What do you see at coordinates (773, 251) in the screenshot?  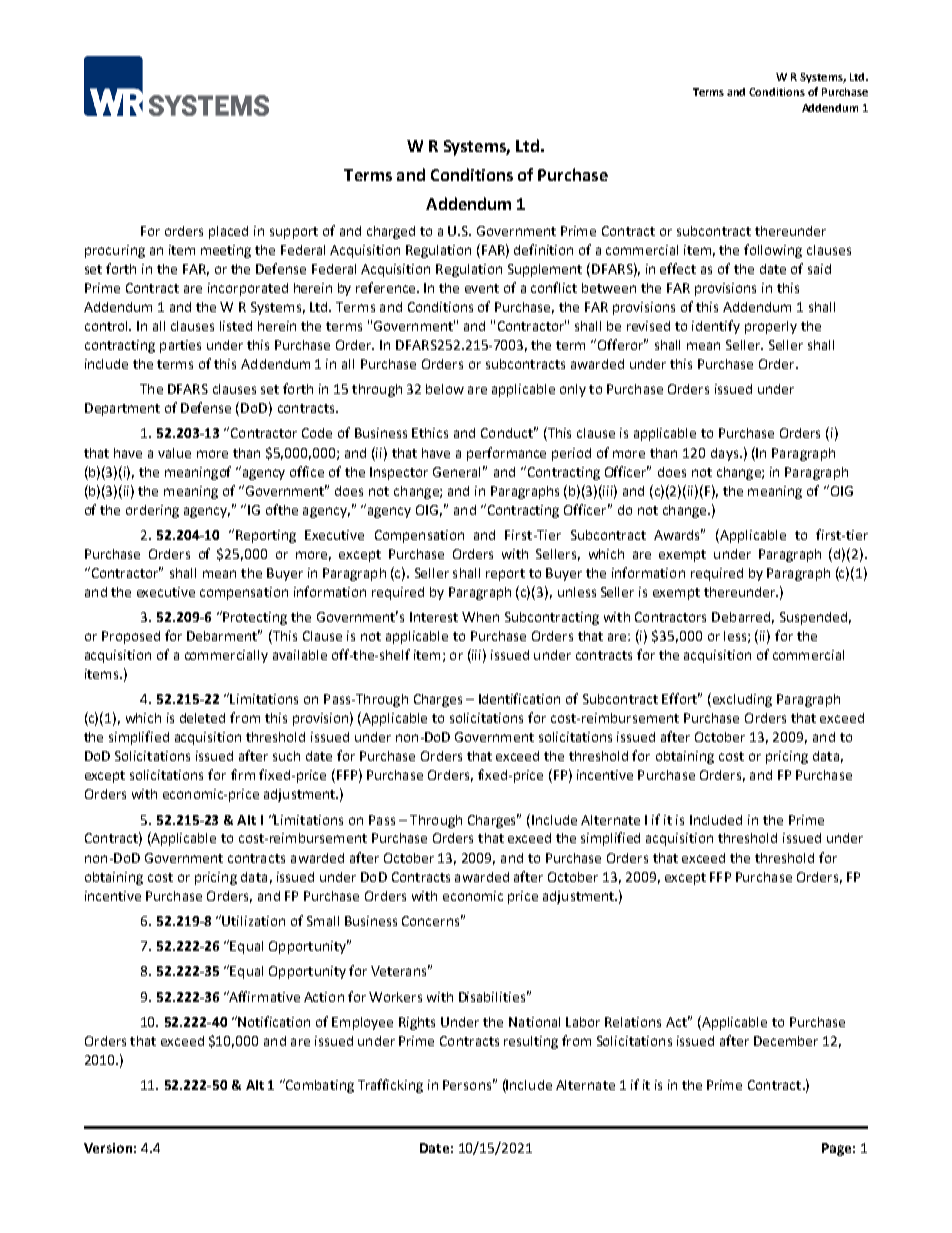 I see `following` at bounding box center [773, 251].
